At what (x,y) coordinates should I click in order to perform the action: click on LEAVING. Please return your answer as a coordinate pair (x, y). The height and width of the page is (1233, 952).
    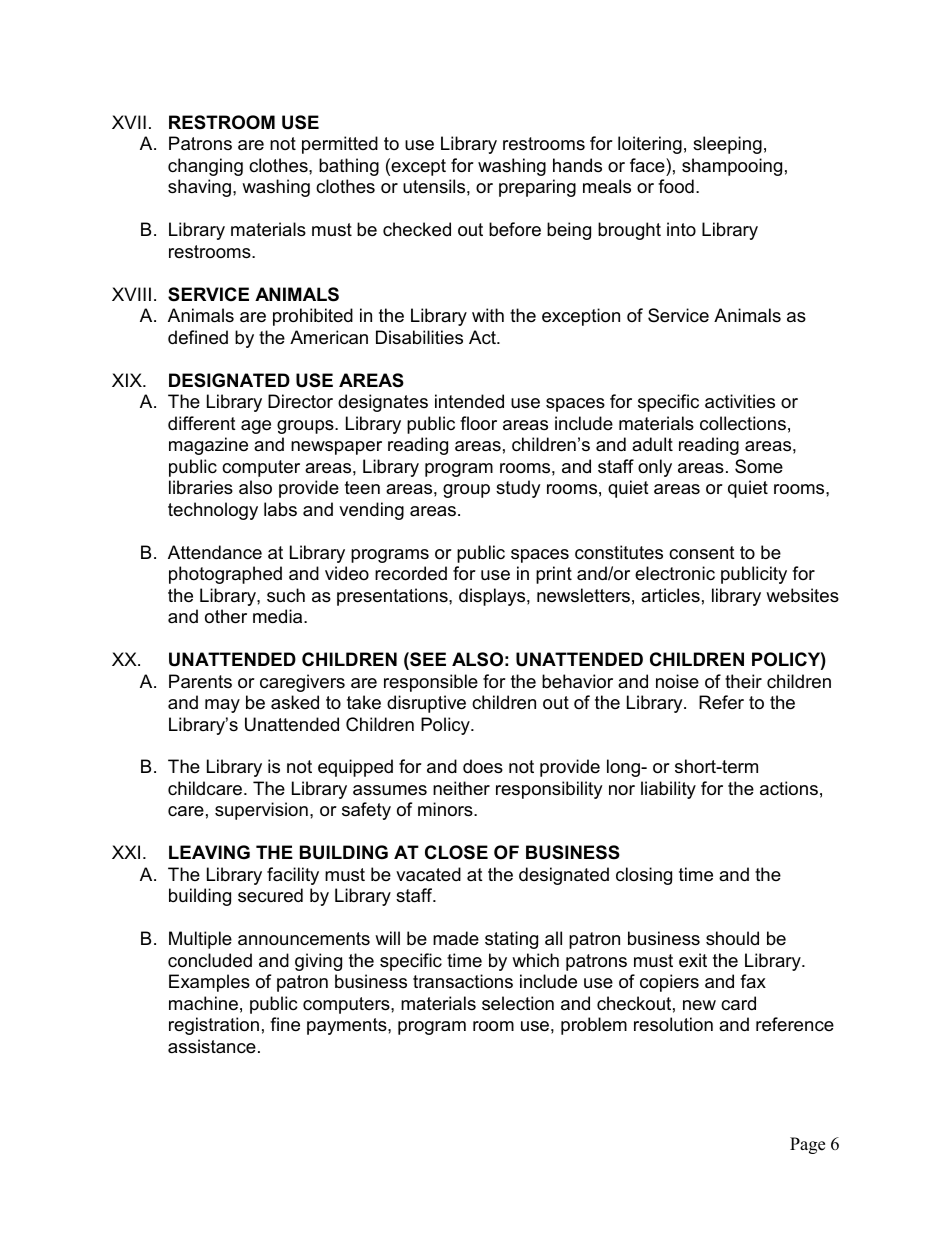
    Looking at the image, I should click on (209, 852).
